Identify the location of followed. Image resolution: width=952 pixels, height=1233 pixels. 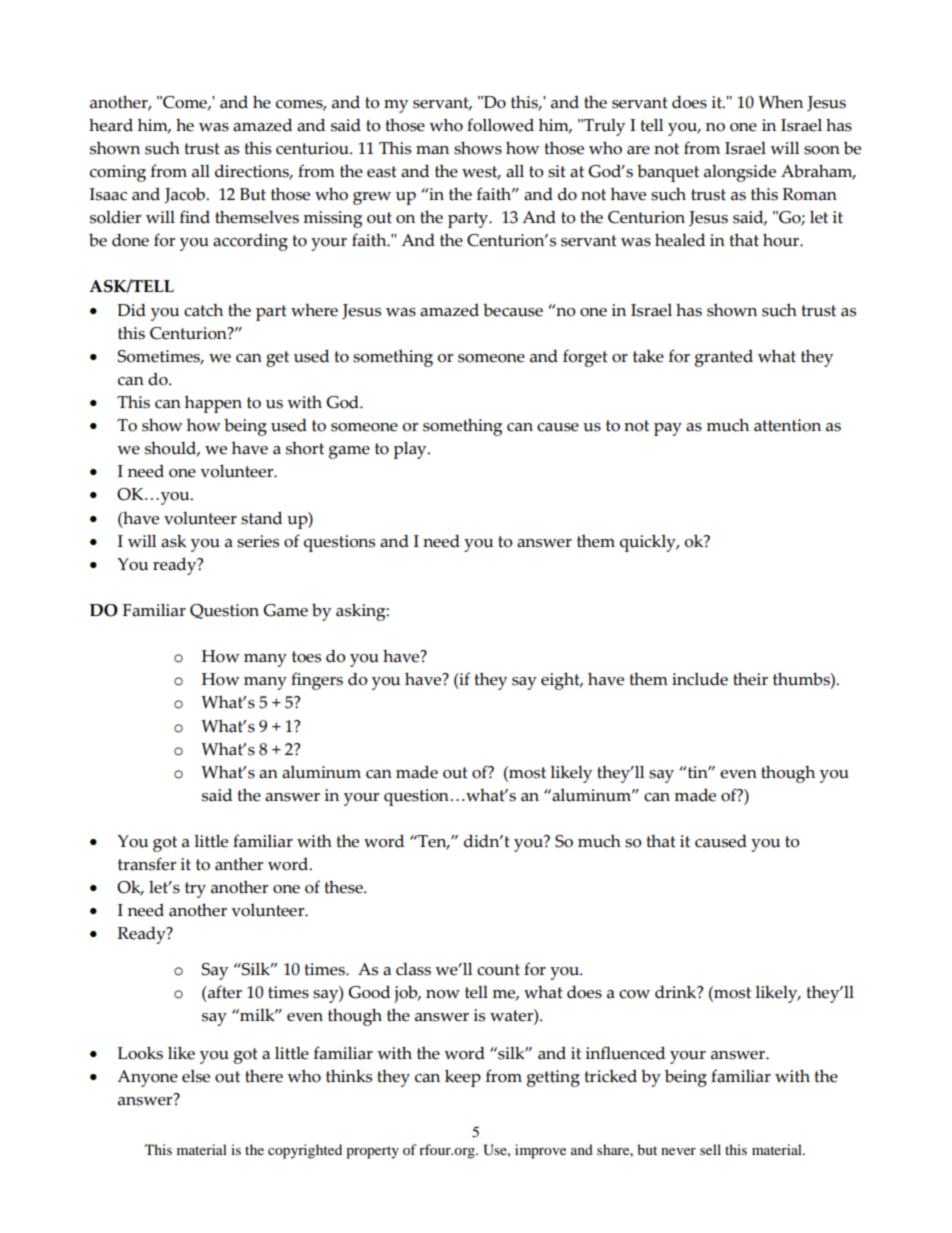
(500, 125).
